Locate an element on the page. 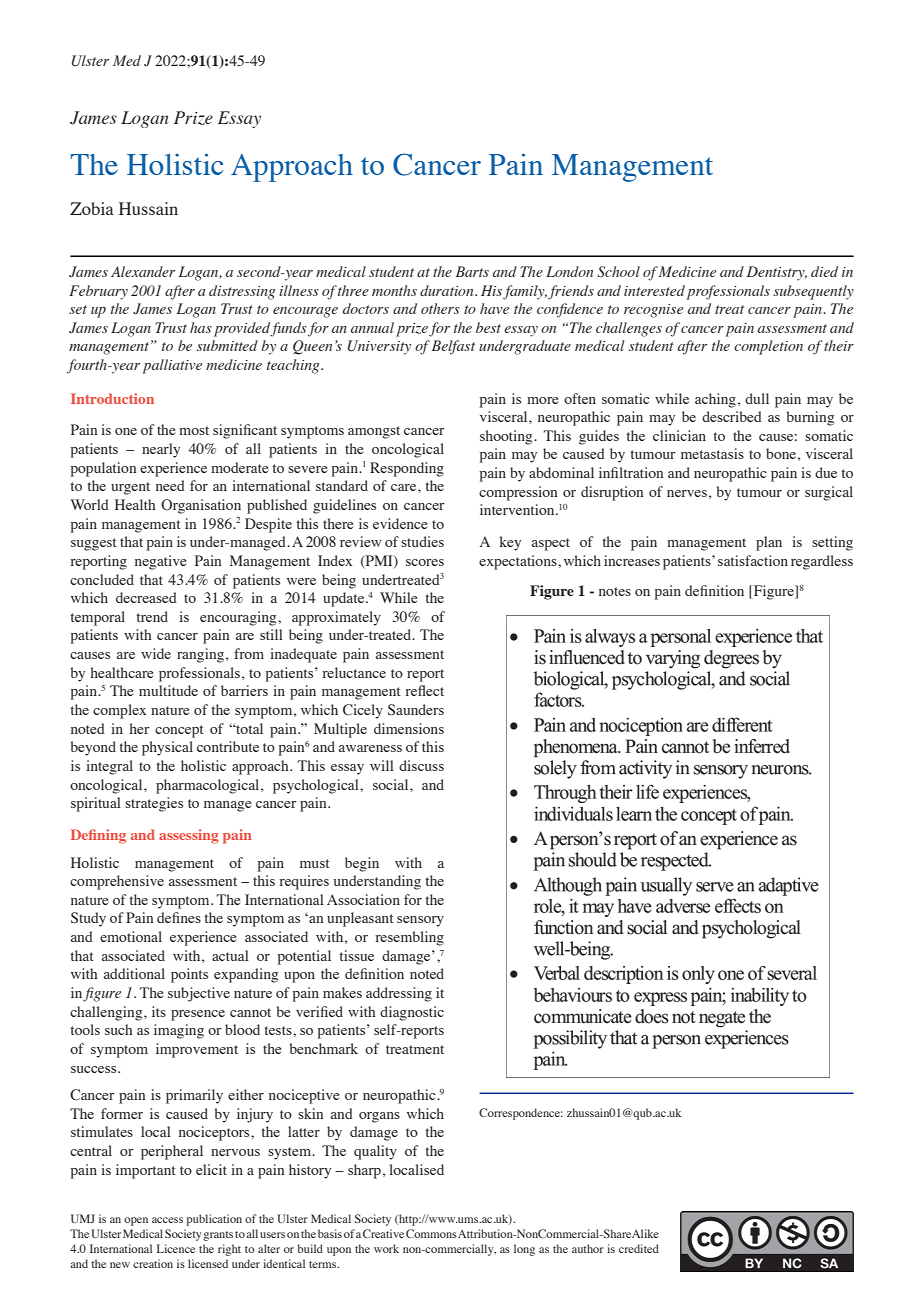 This page has height=1308, width=924. duration is located at coordinates (448, 290).
